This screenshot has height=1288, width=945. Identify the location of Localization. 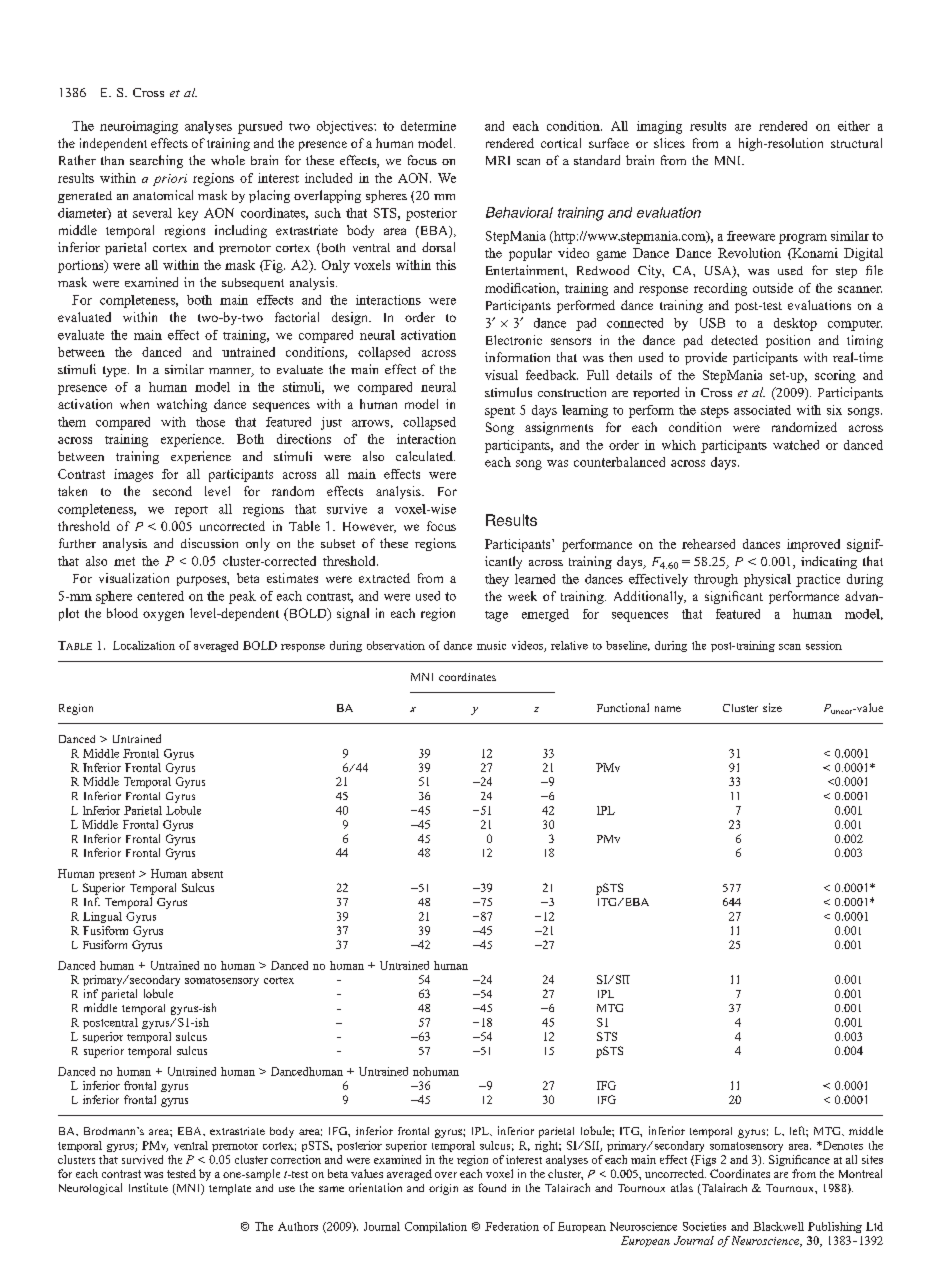
(144, 645).
